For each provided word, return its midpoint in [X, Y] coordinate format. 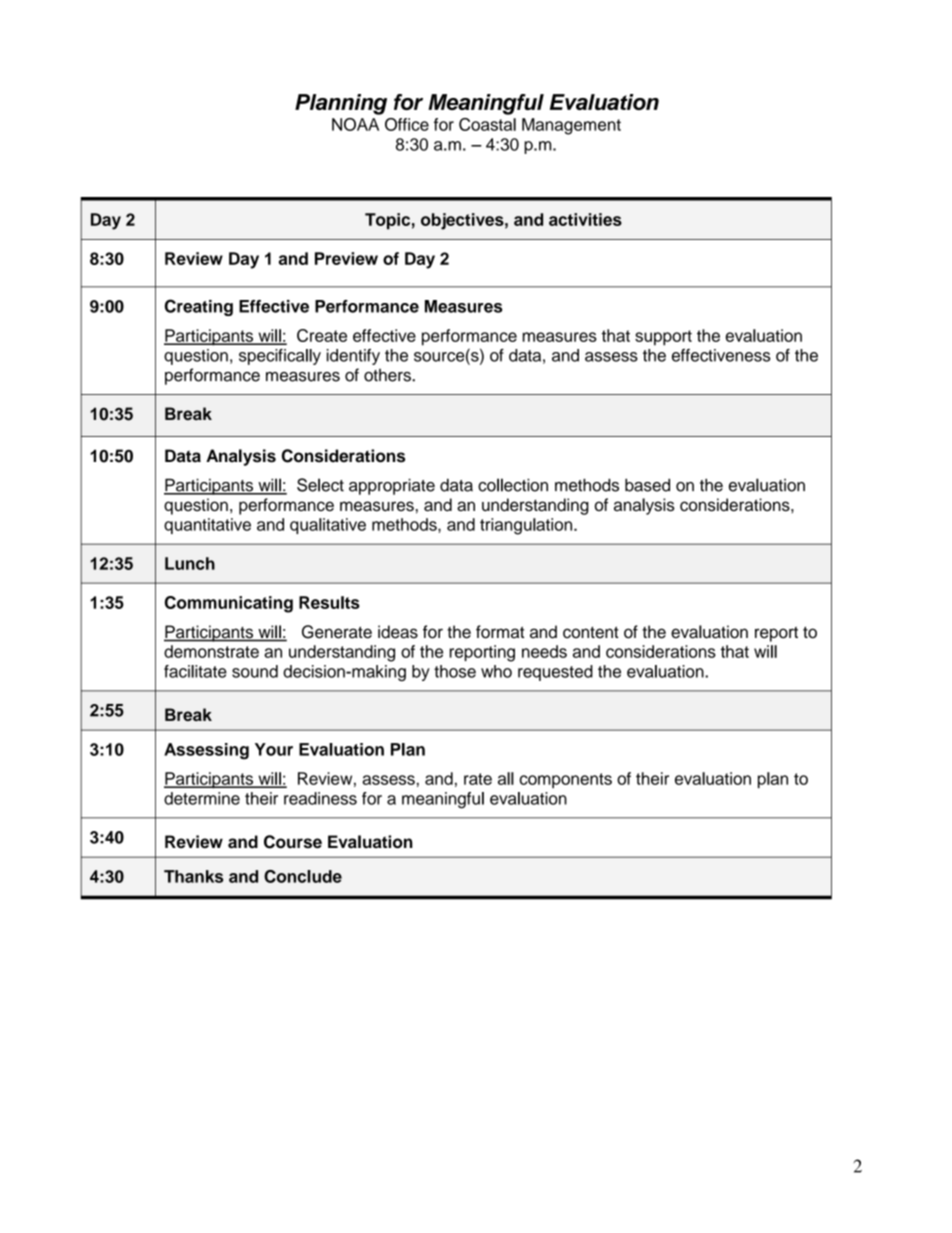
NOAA [355, 124]
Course [293, 842]
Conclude [303, 876]
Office [407, 124]
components [566, 780]
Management [571, 126]
